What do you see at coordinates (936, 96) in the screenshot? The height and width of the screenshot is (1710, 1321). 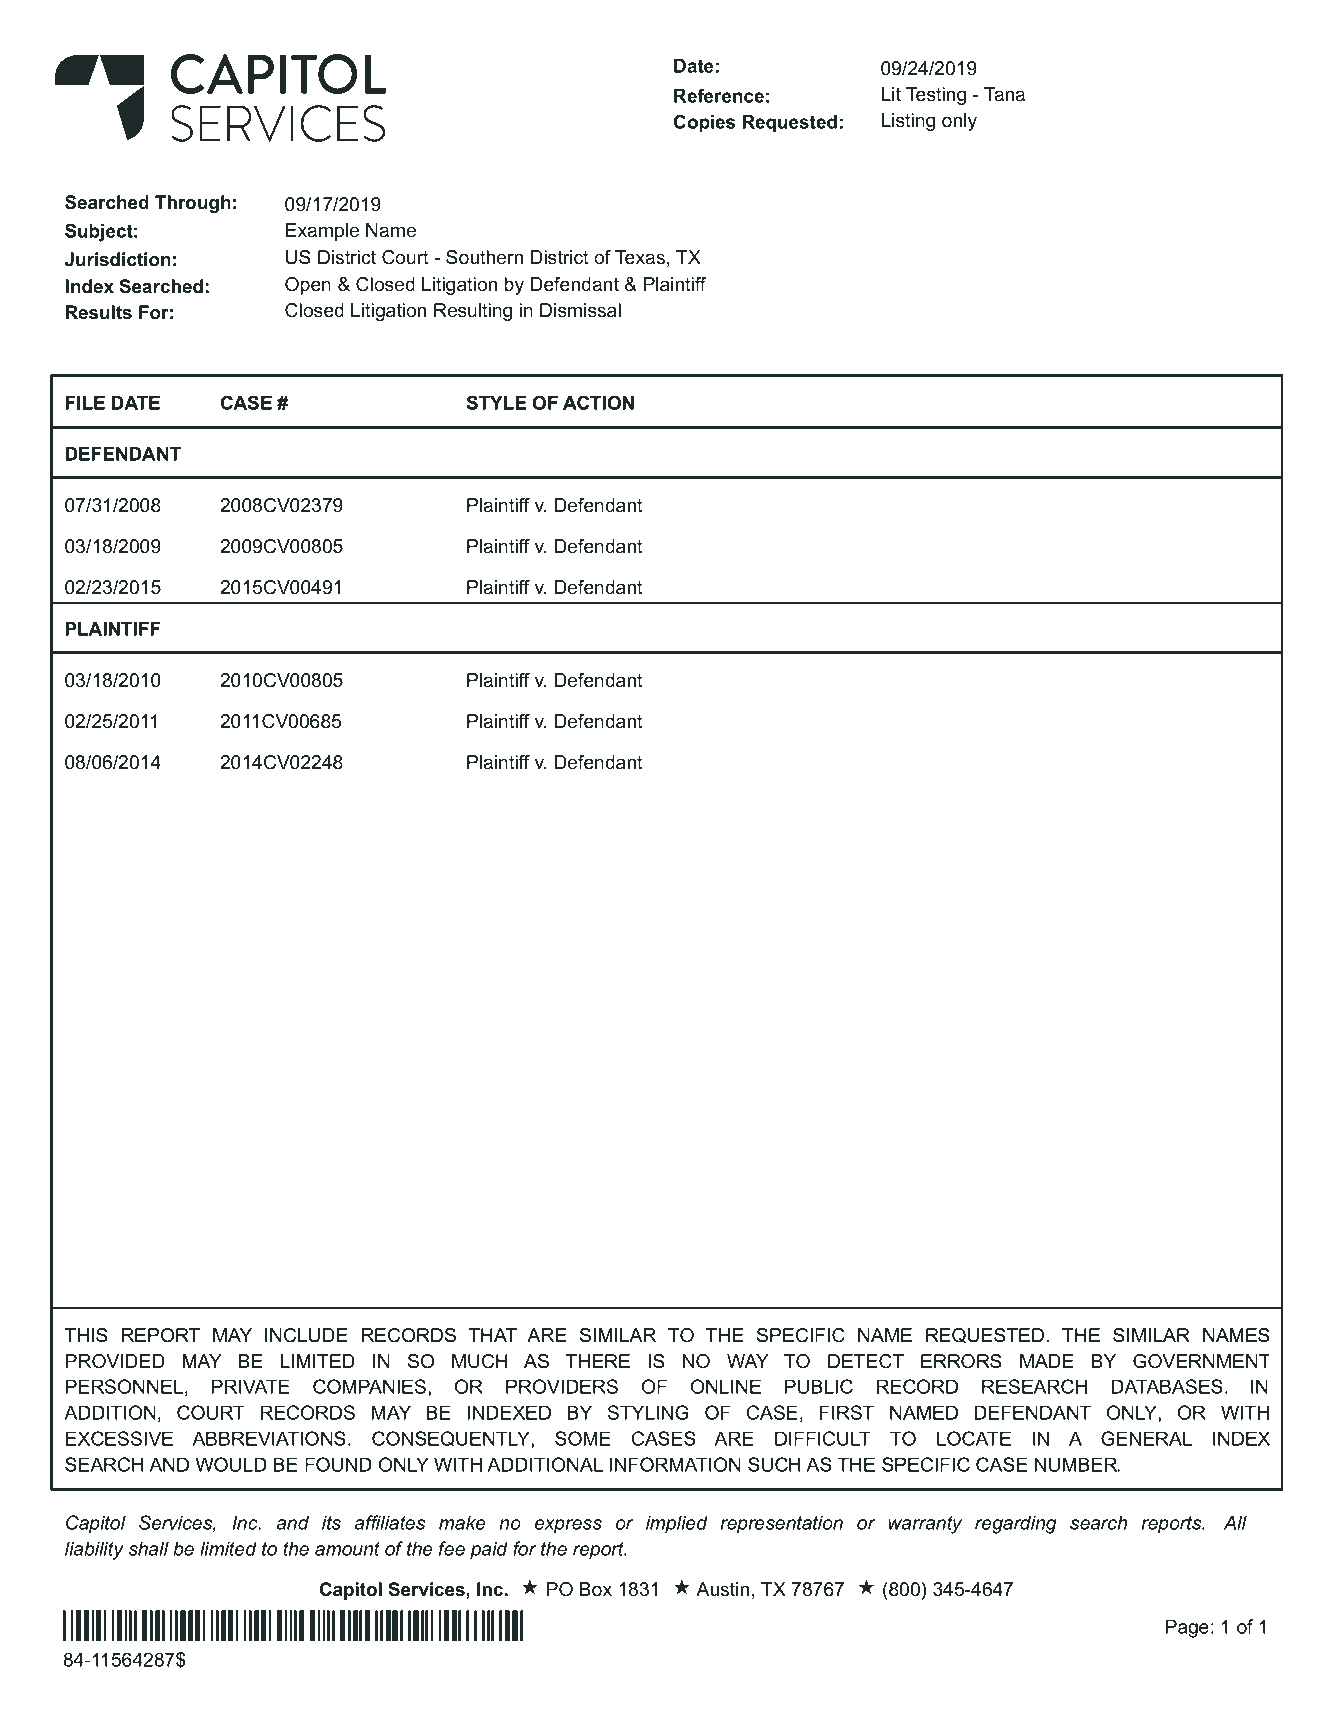 I see `Testing` at bounding box center [936, 96].
